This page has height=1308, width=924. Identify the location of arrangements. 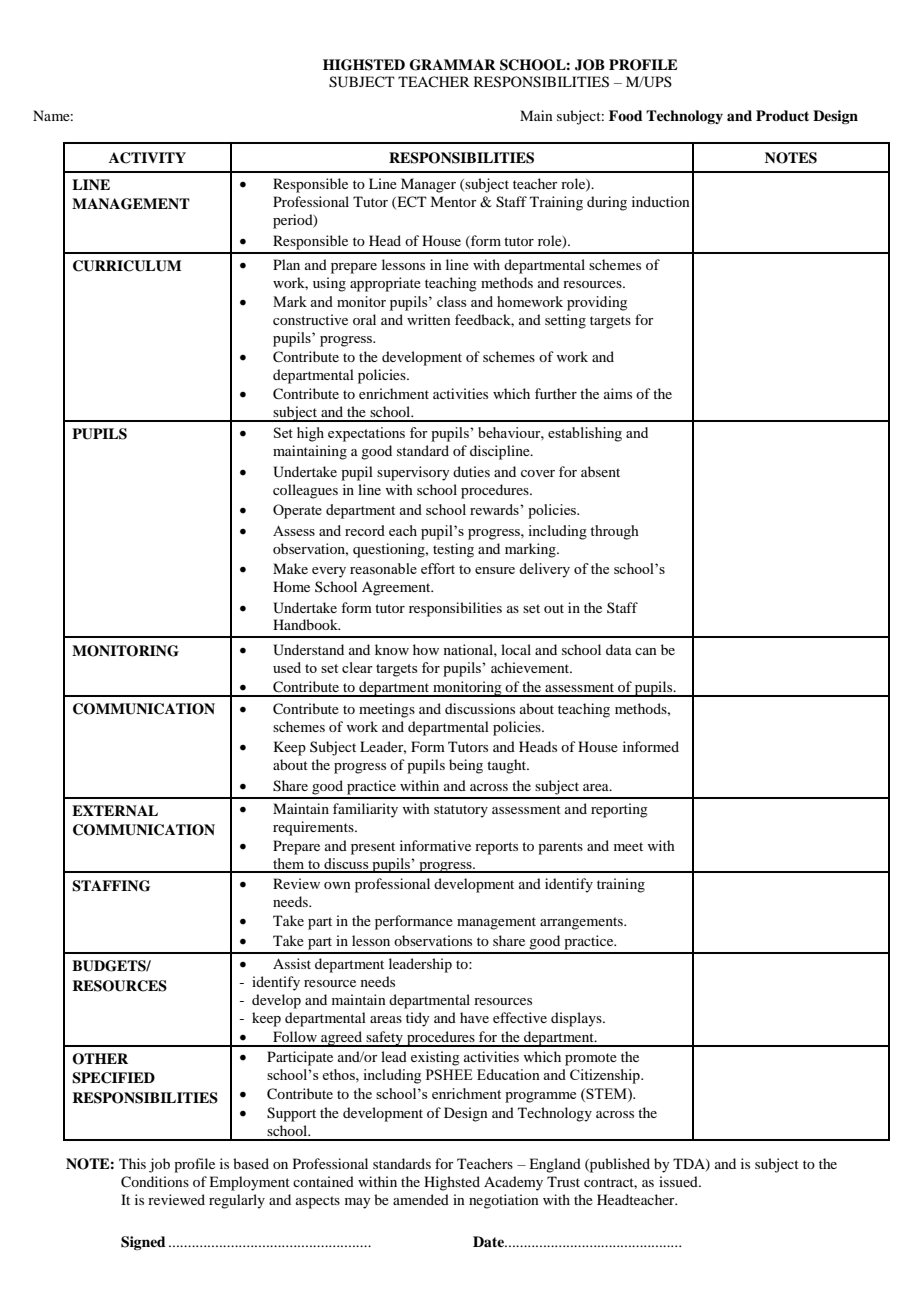
(582, 923).
